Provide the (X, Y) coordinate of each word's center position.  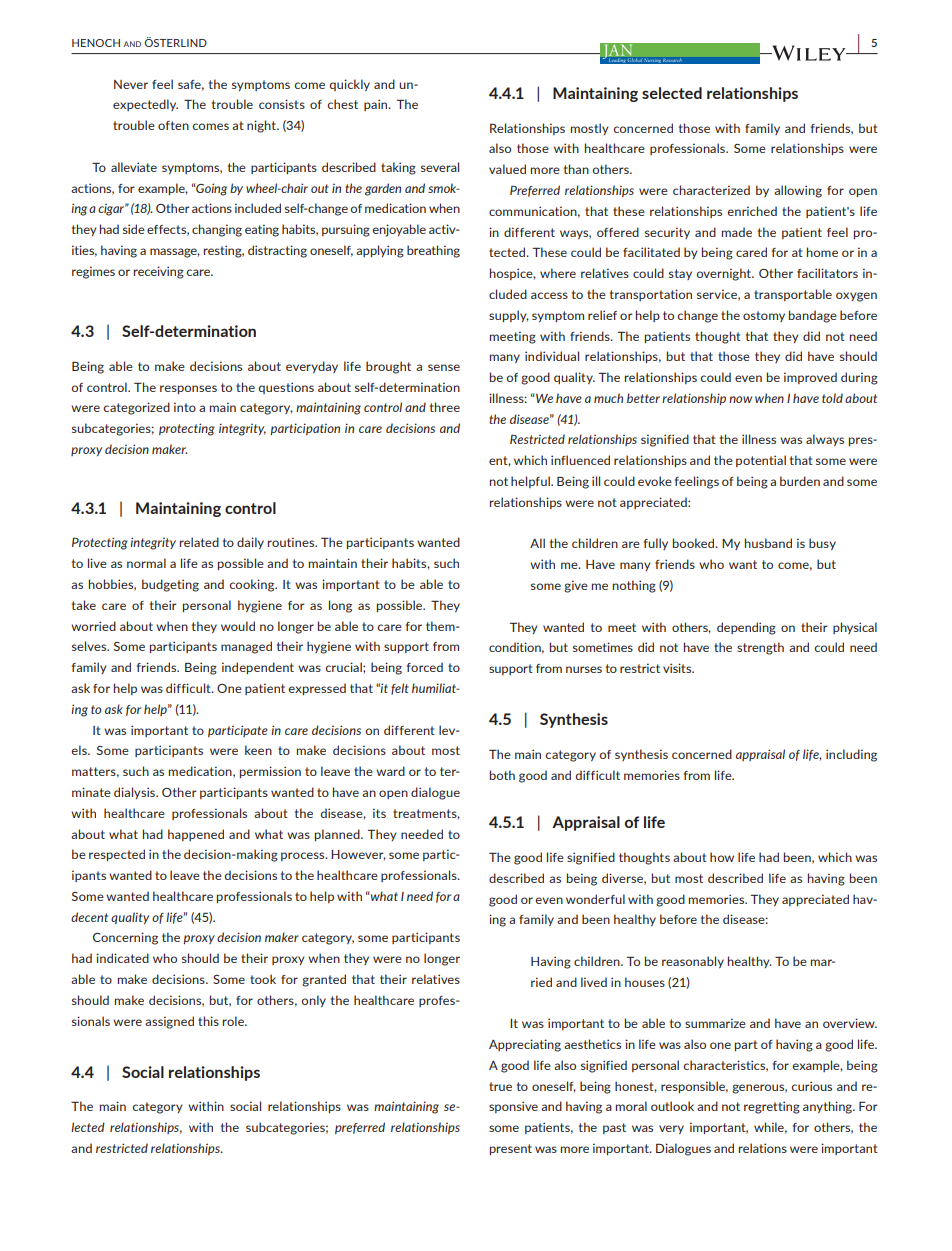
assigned (169, 1022)
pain (377, 105)
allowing (798, 191)
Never (131, 84)
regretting (772, 1107)
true (500, 1086)
